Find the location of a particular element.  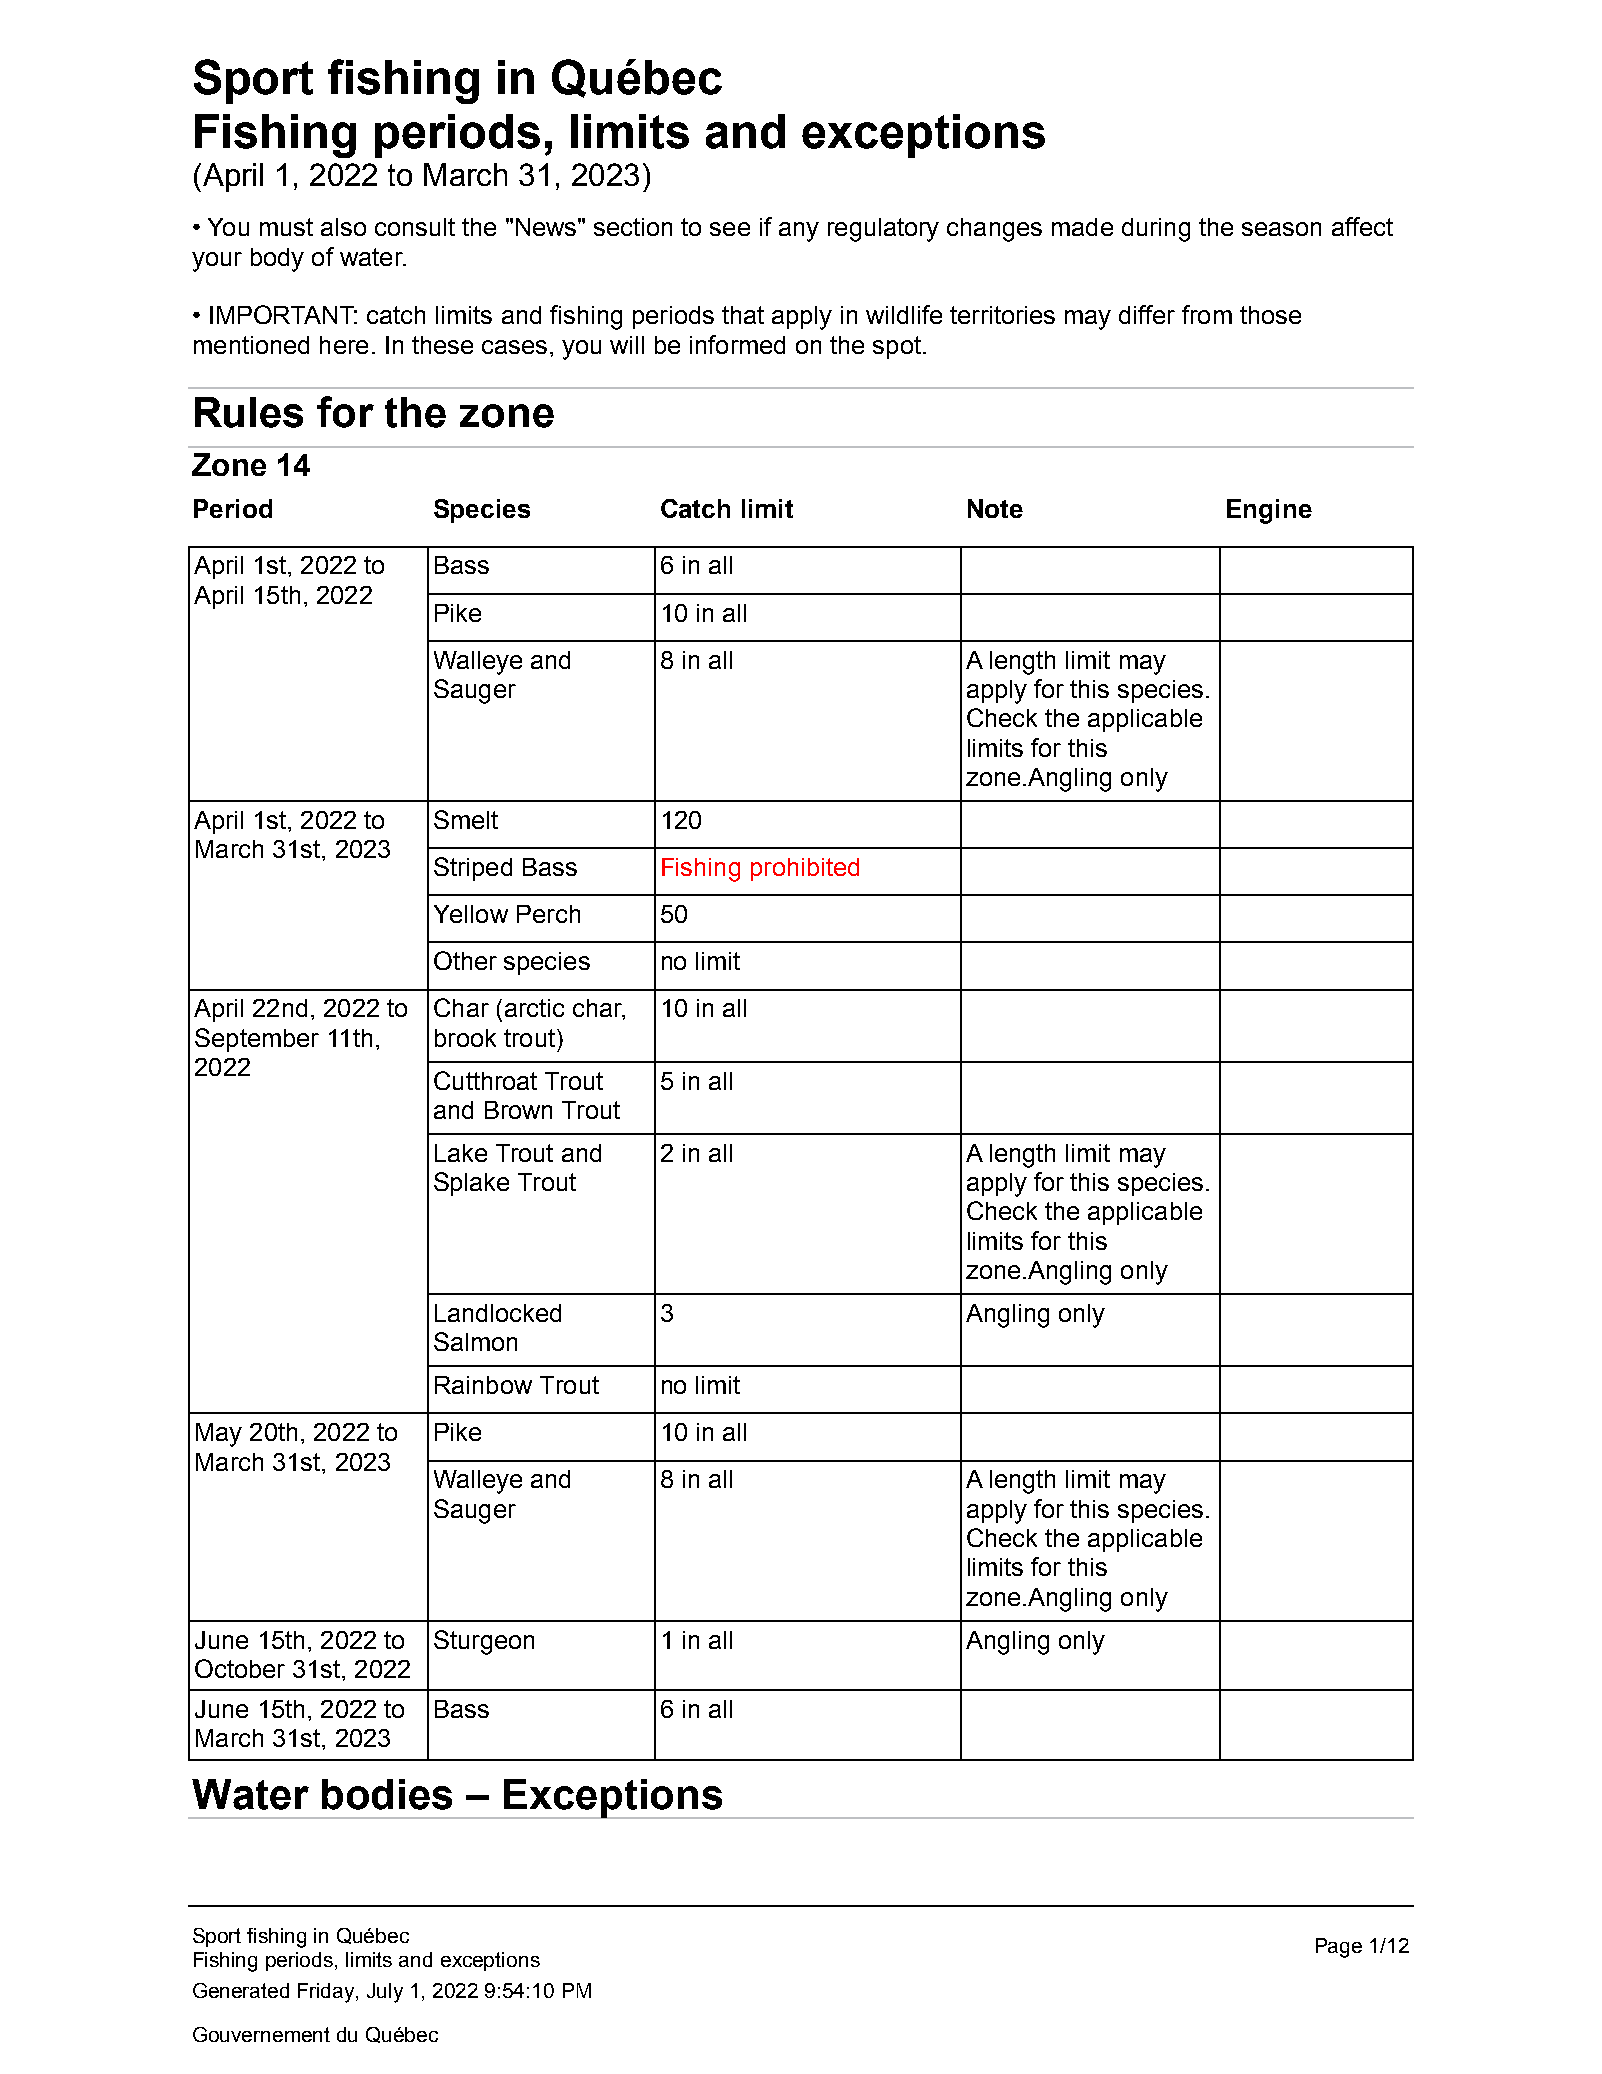

Friday is located at coordinates (327, 1993).
